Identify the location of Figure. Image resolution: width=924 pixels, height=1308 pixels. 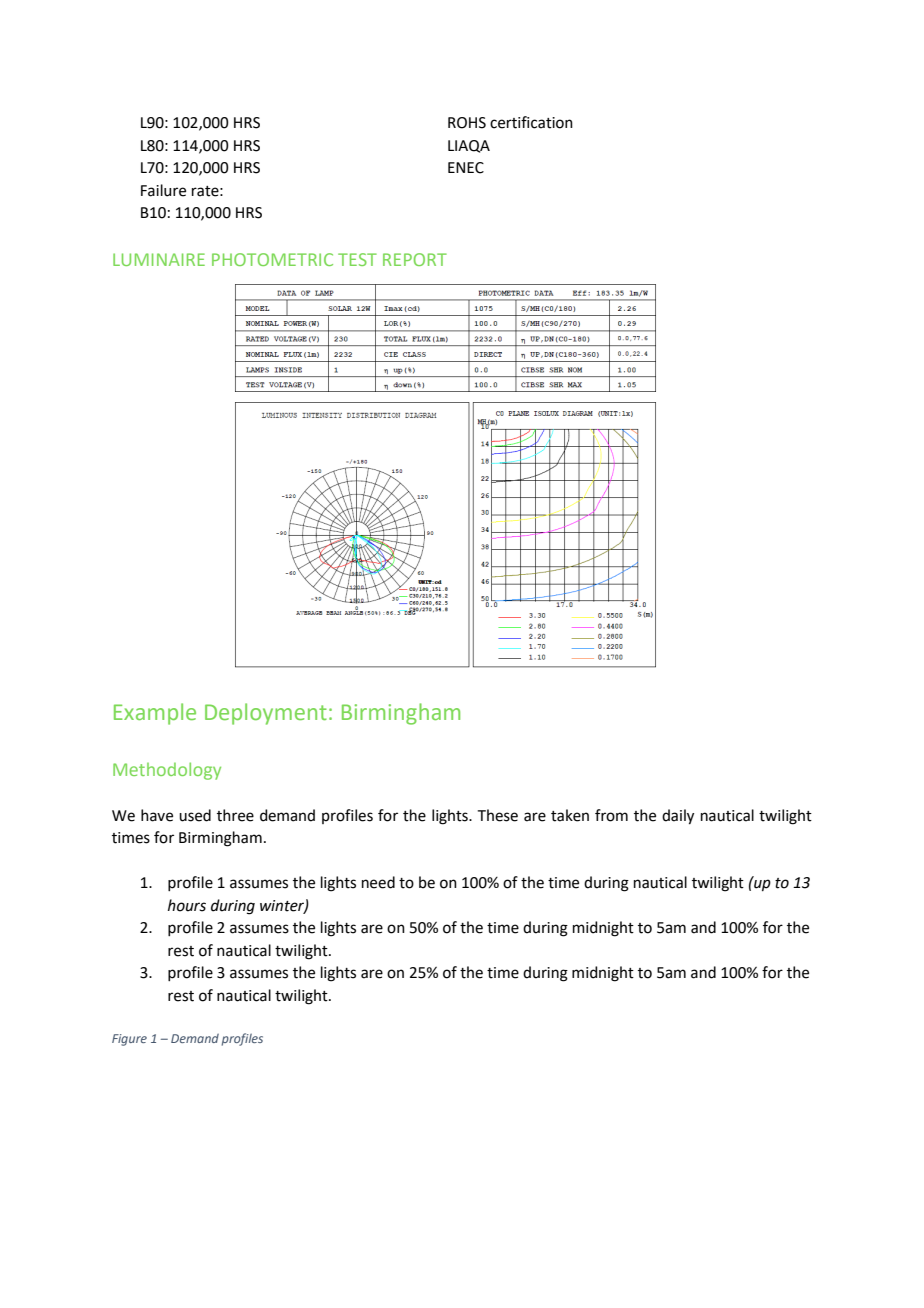
(129, 1040).
